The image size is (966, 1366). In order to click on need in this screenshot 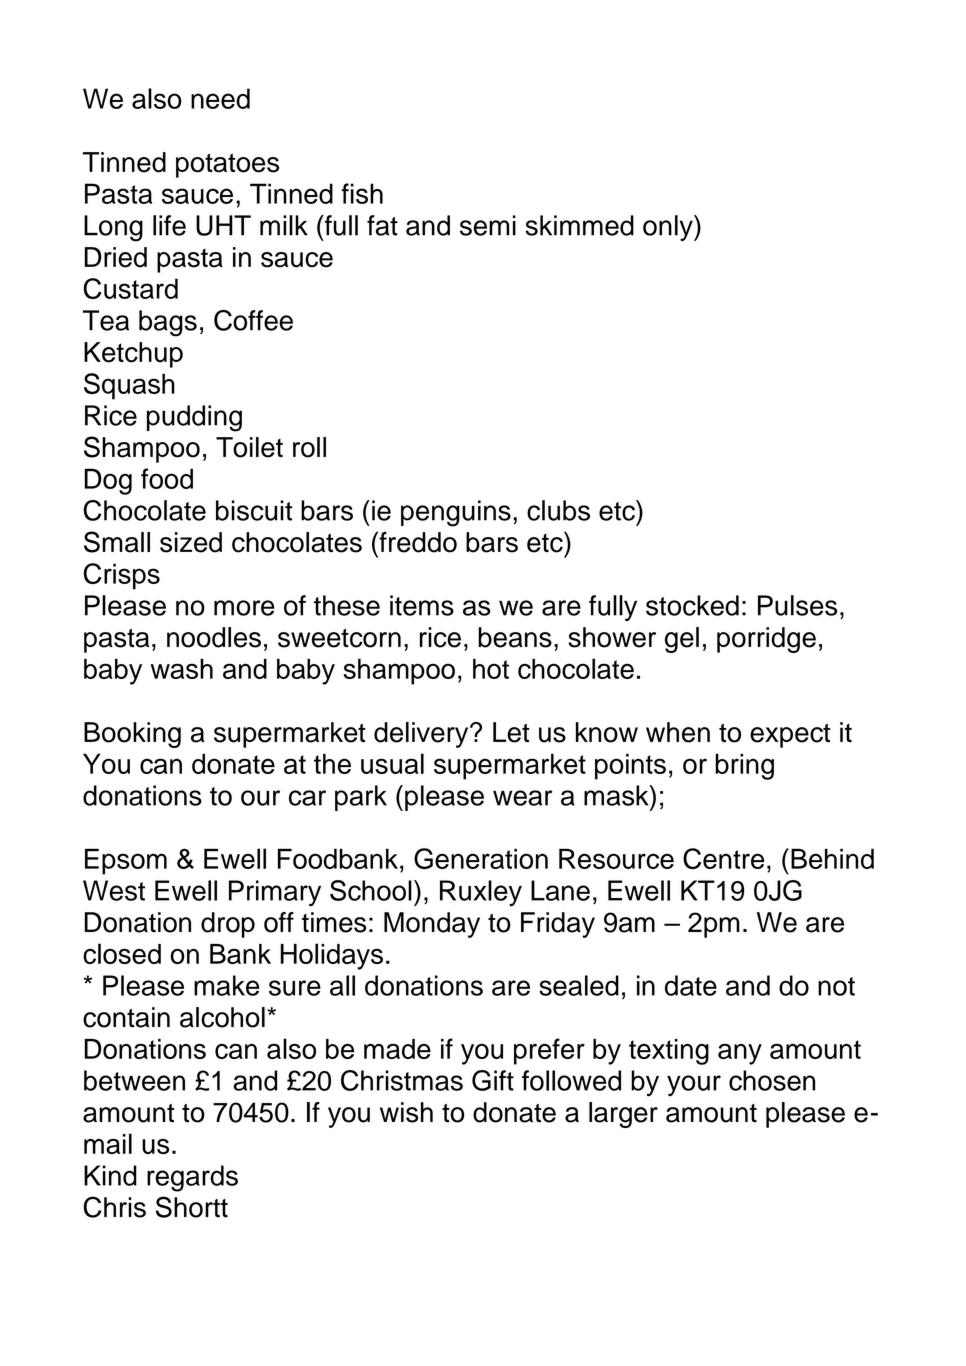, I will do `click(220, 98)`.
